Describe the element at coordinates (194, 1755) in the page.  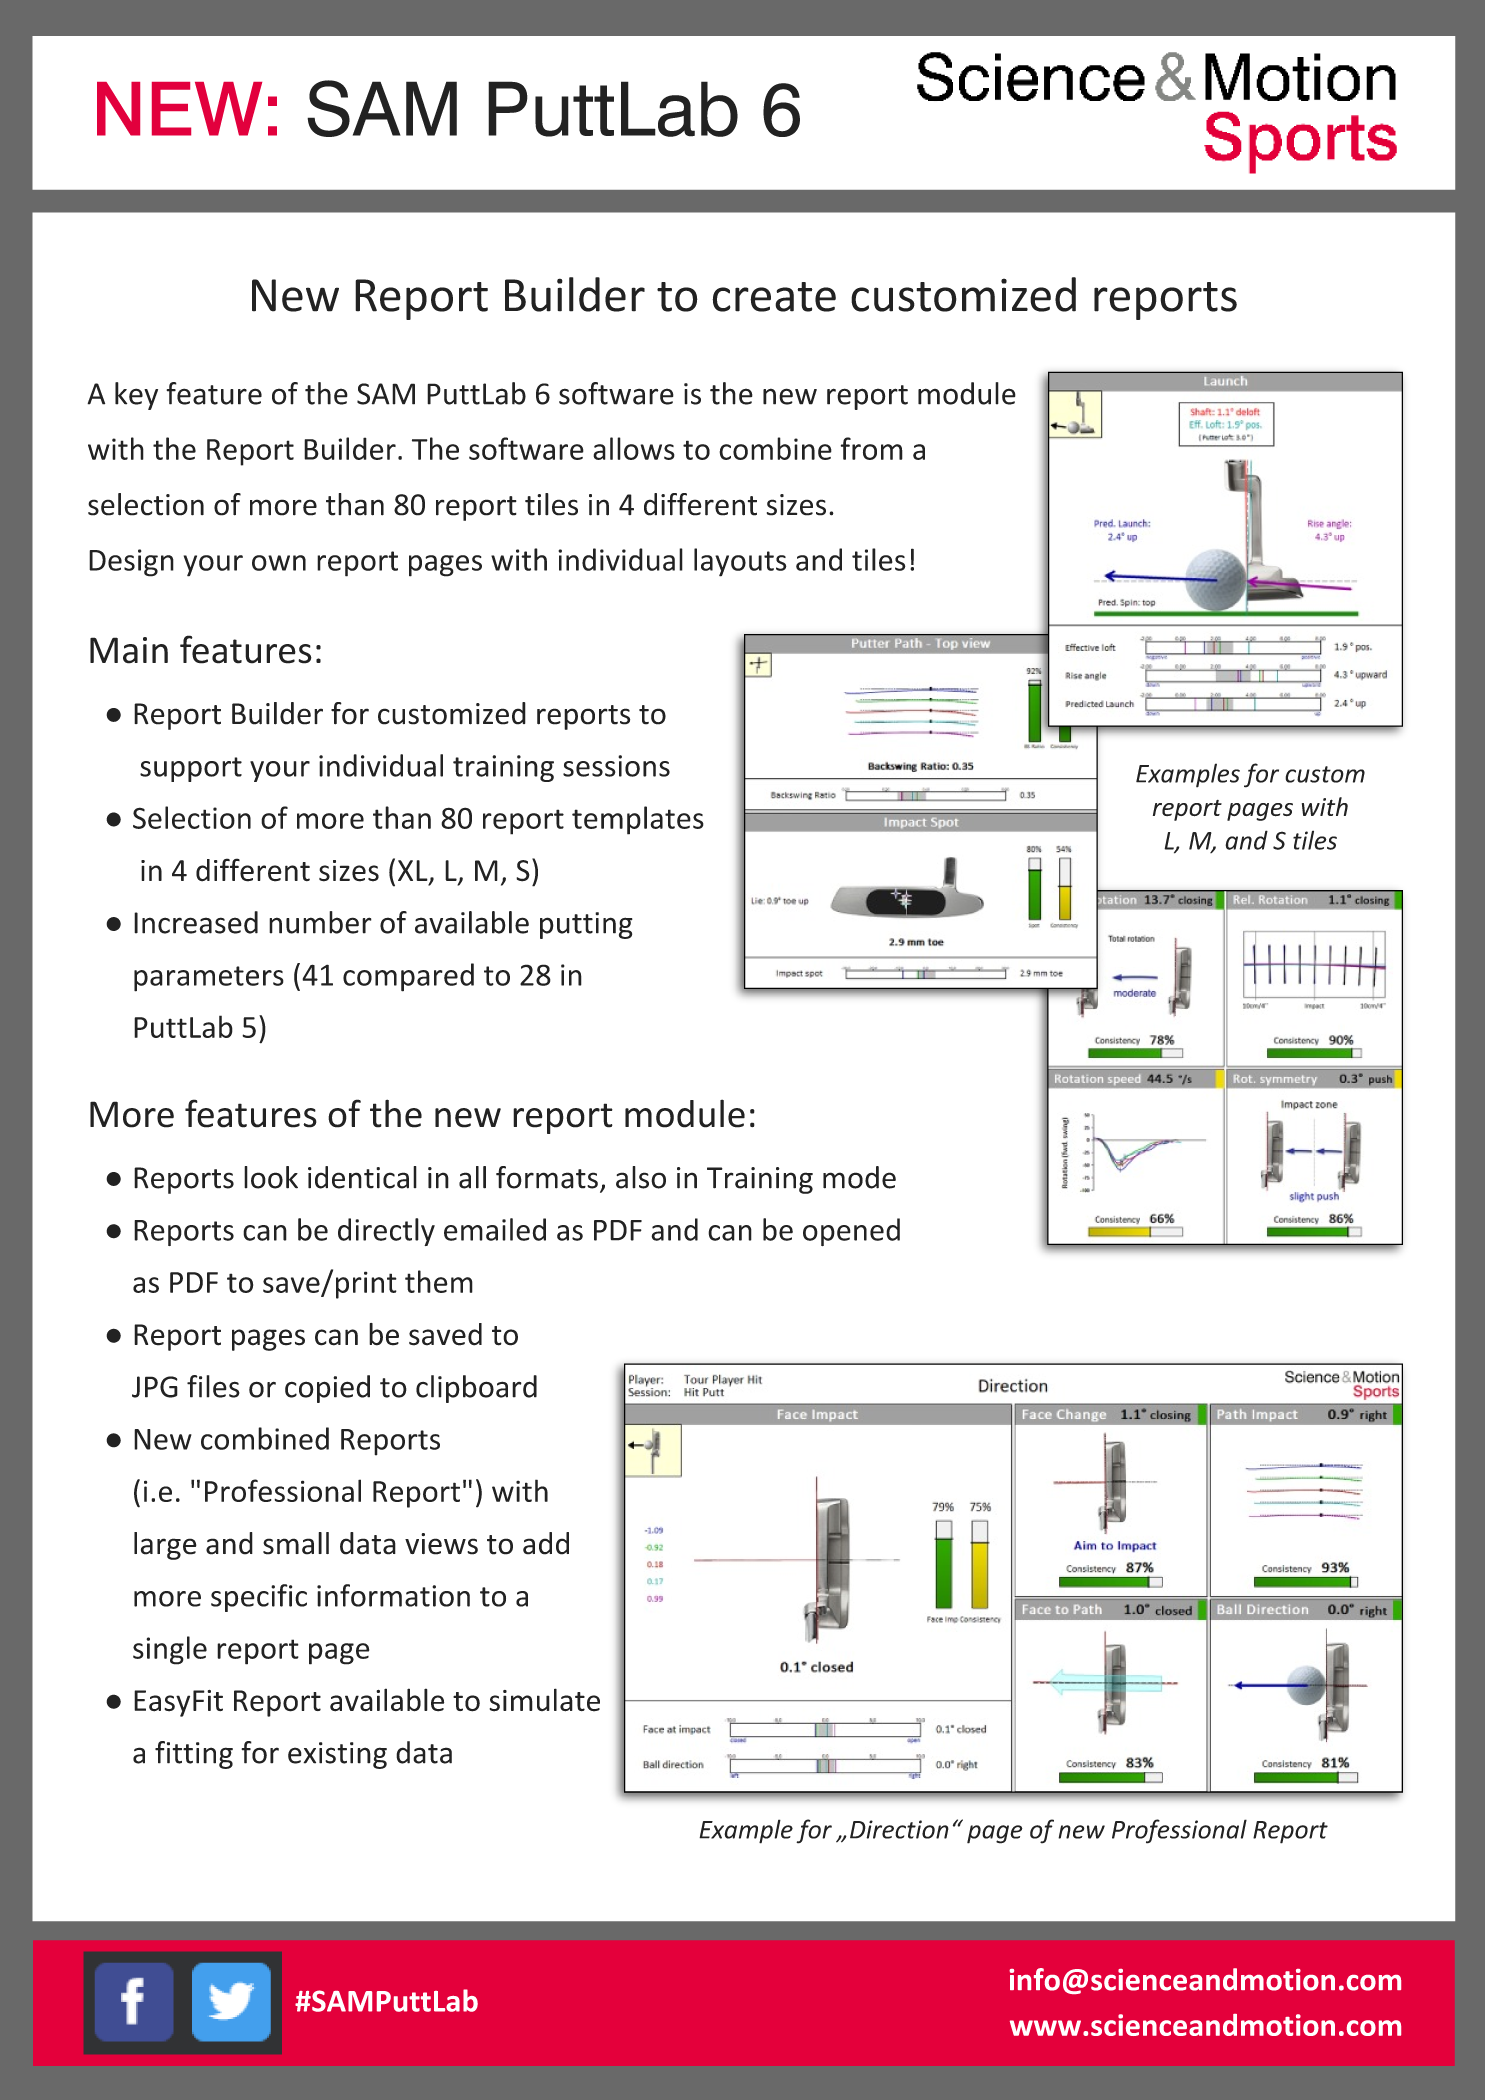
I see `fitting` at that location.
